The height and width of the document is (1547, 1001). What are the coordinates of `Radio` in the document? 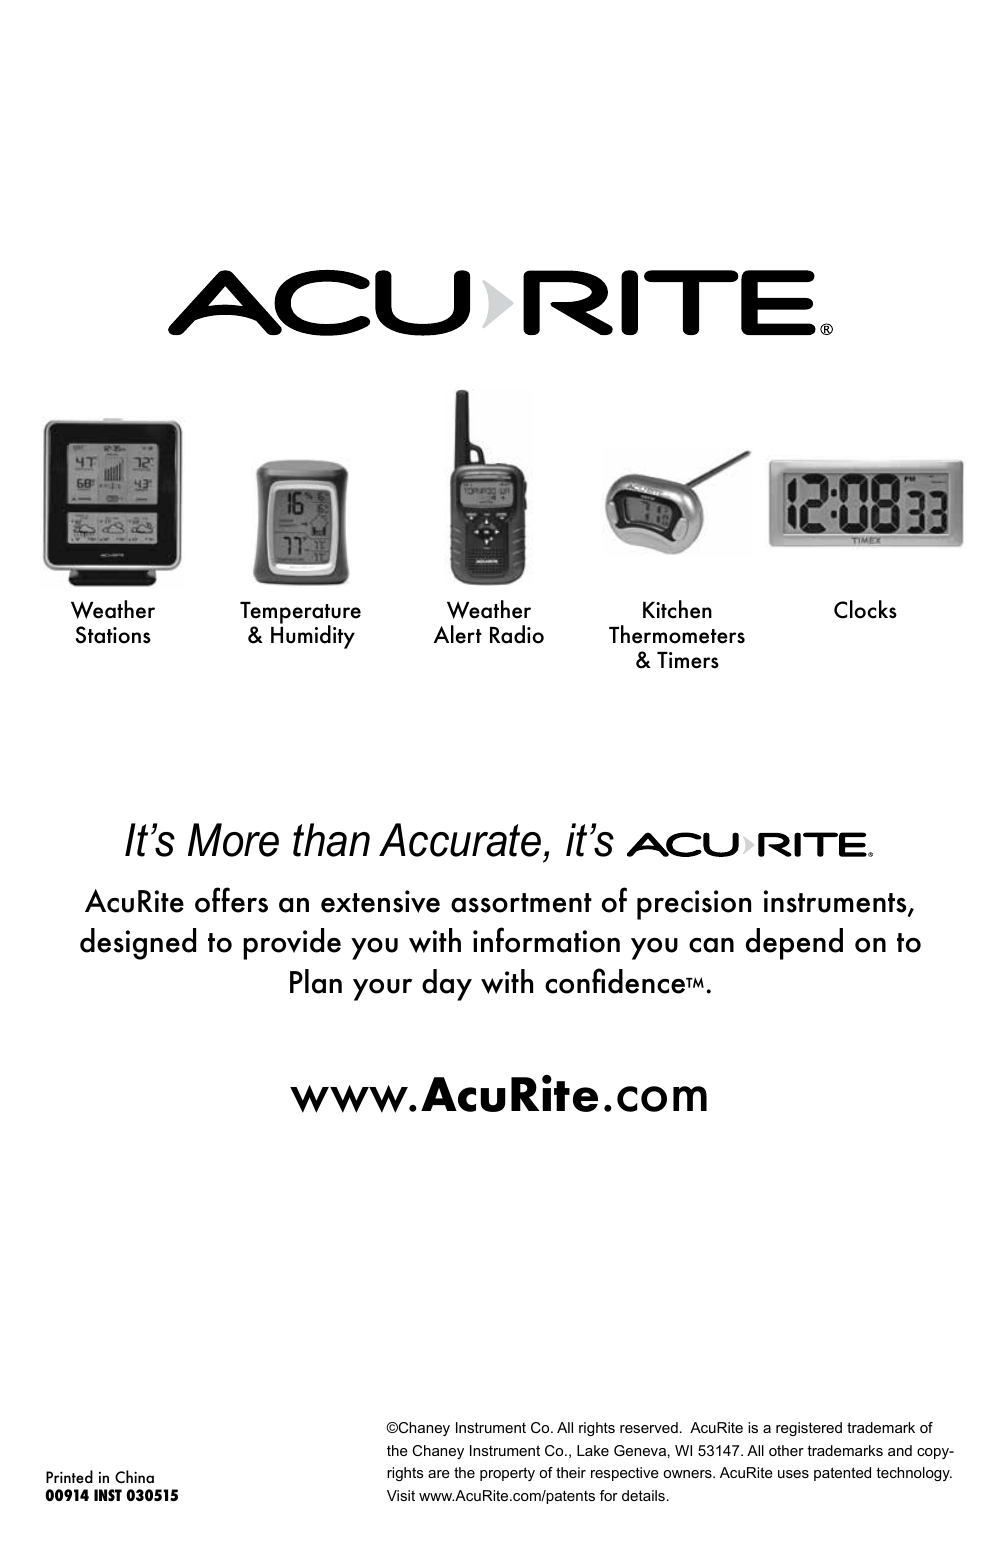 It's located at (517, 634).
